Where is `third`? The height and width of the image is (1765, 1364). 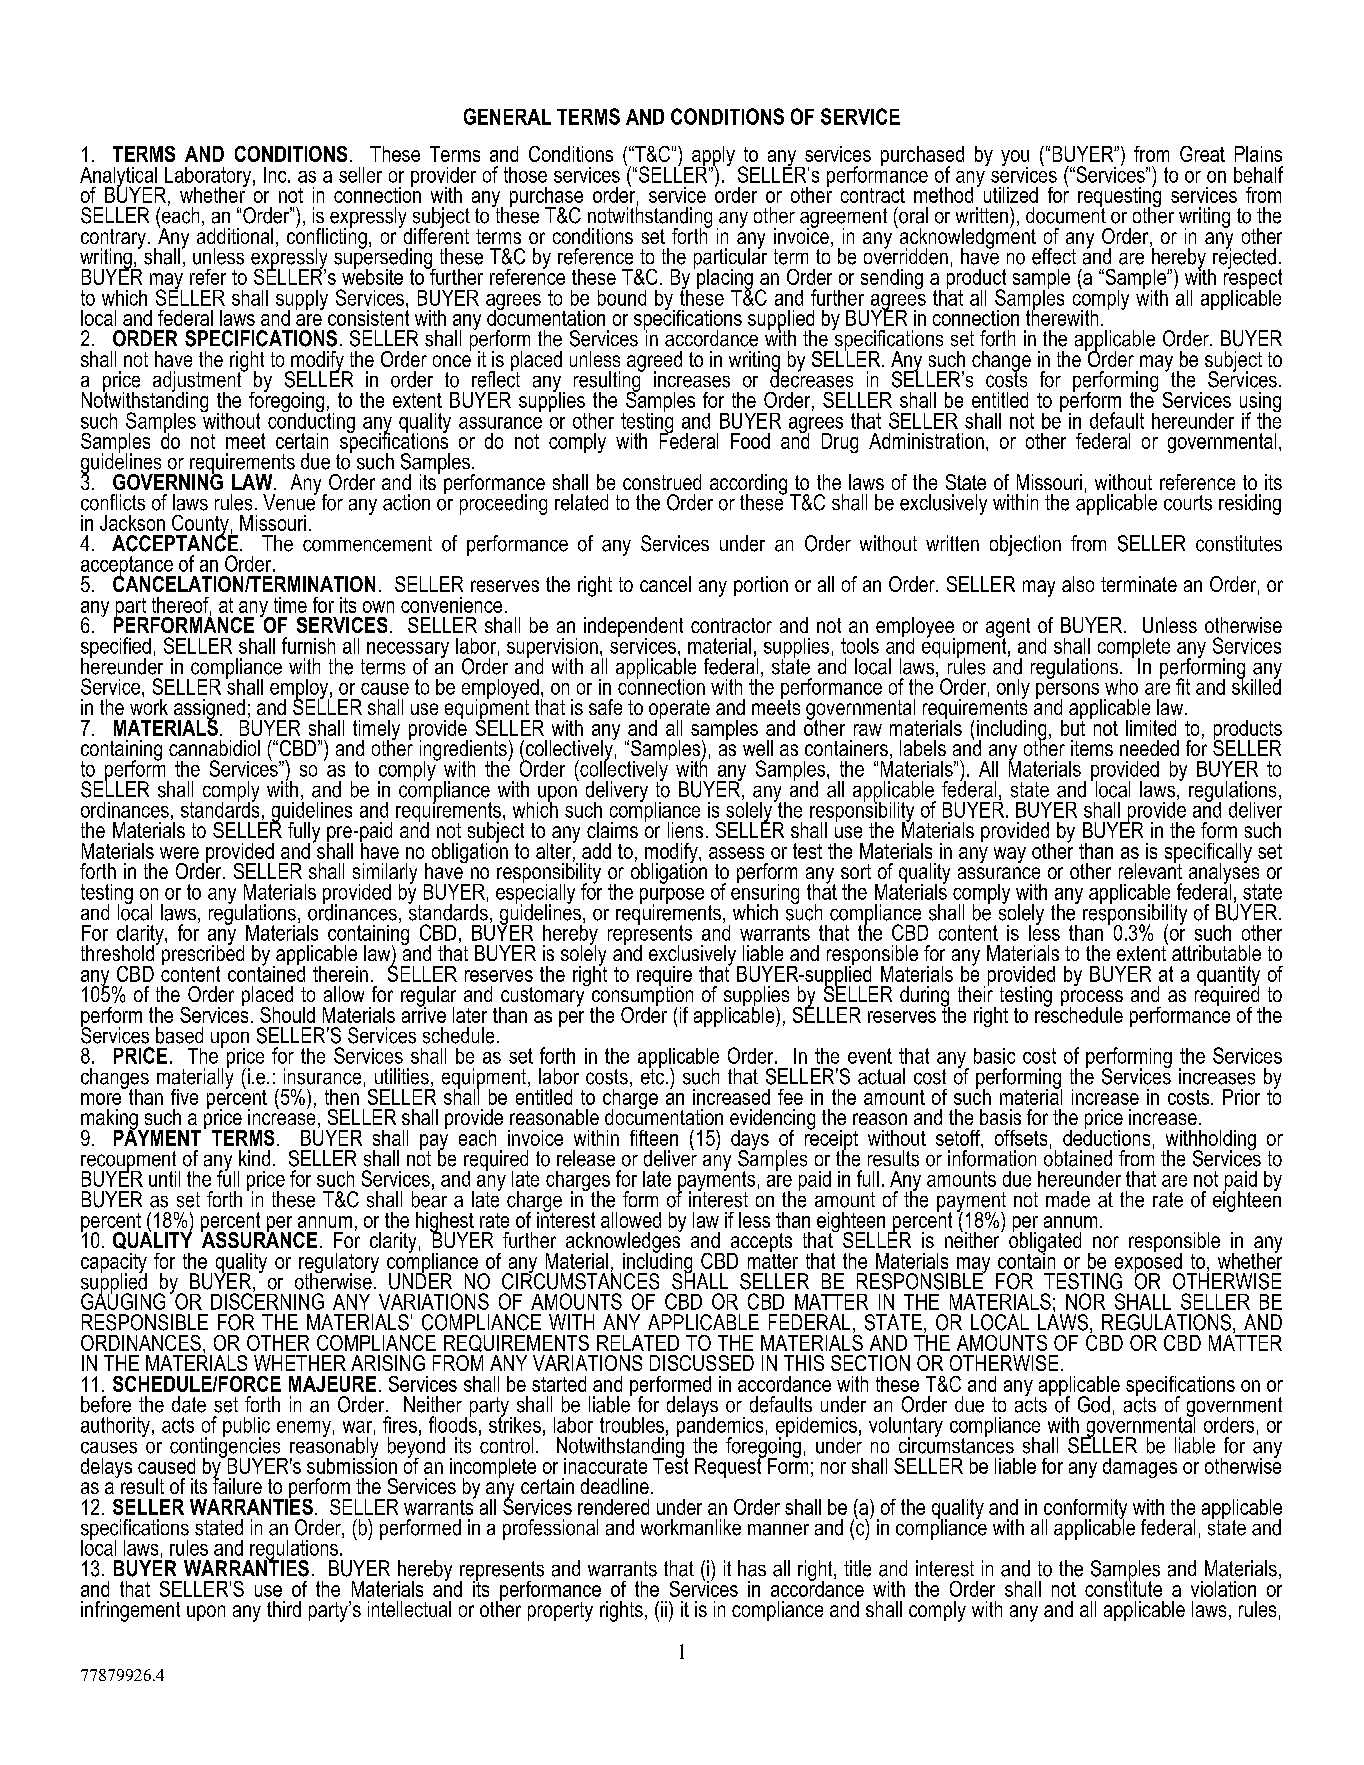 third is located at coordinates (284, 1609).
